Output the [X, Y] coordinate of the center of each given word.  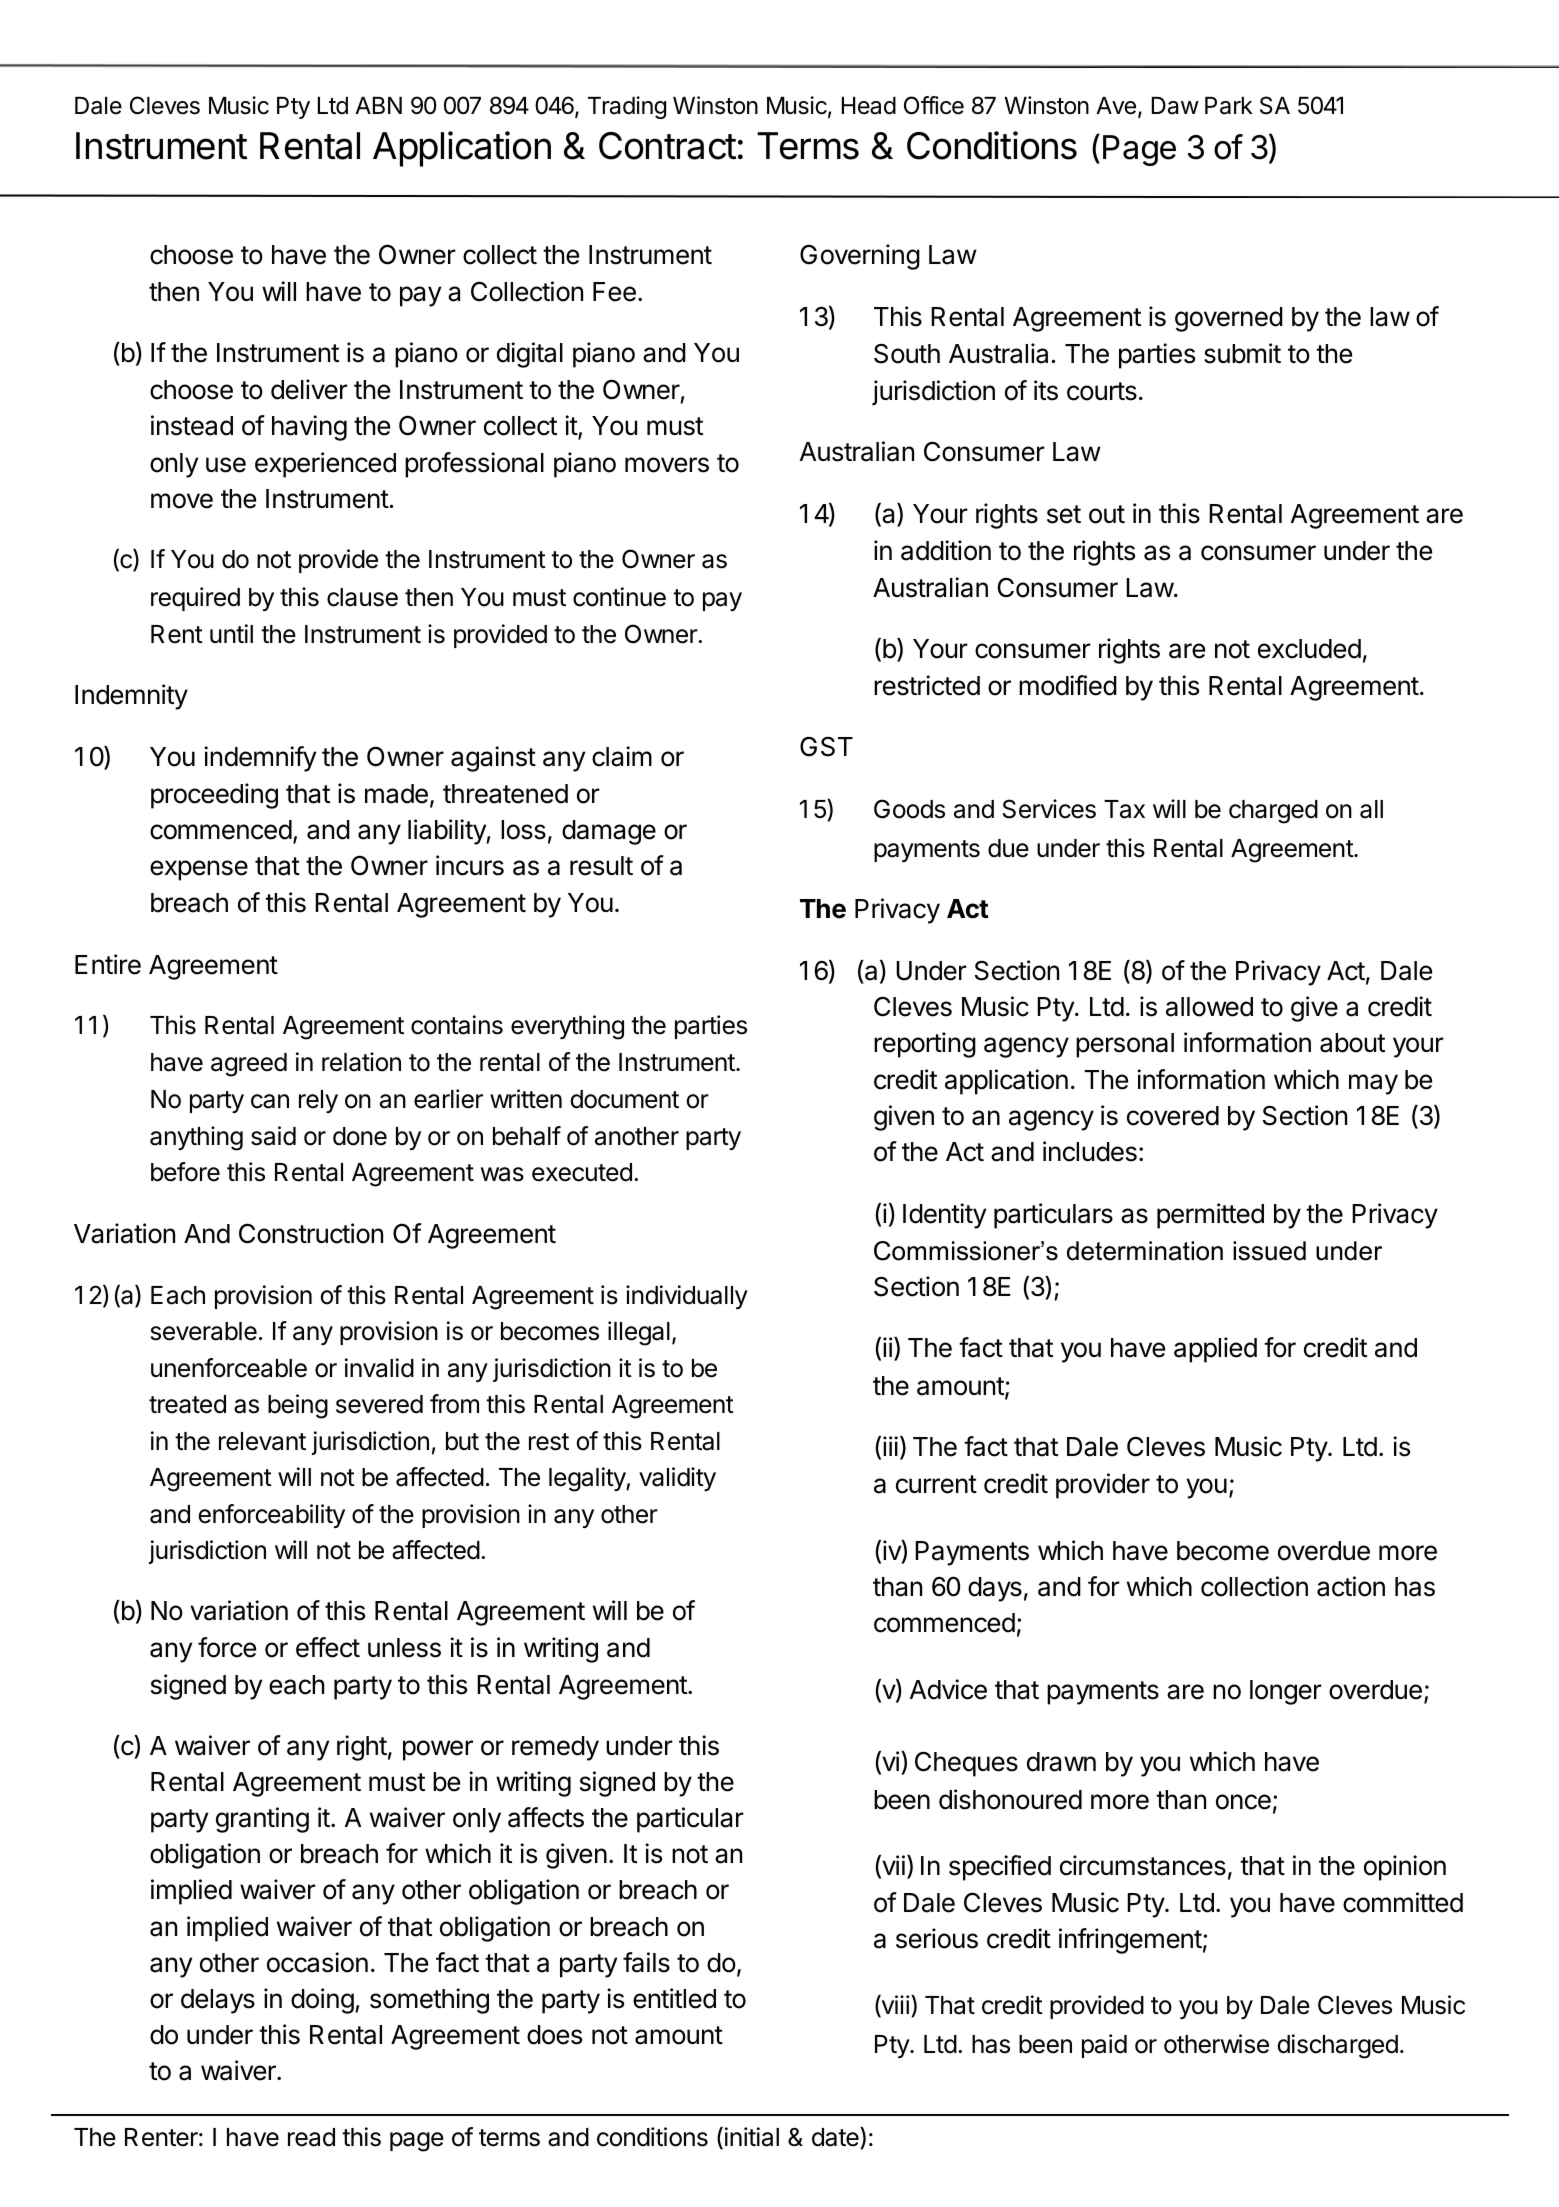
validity [677, 1479]
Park [1229, 106]
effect [328, 1647]
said [273, 1136]
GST [826, 746]
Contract [667, 146]
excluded [1309, 649]
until [231, 633]
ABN [378, 105]
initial [750, 2138]
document [624, 1099]
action [1351, 1586]
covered [1173, 1116]
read [311, 2137]
